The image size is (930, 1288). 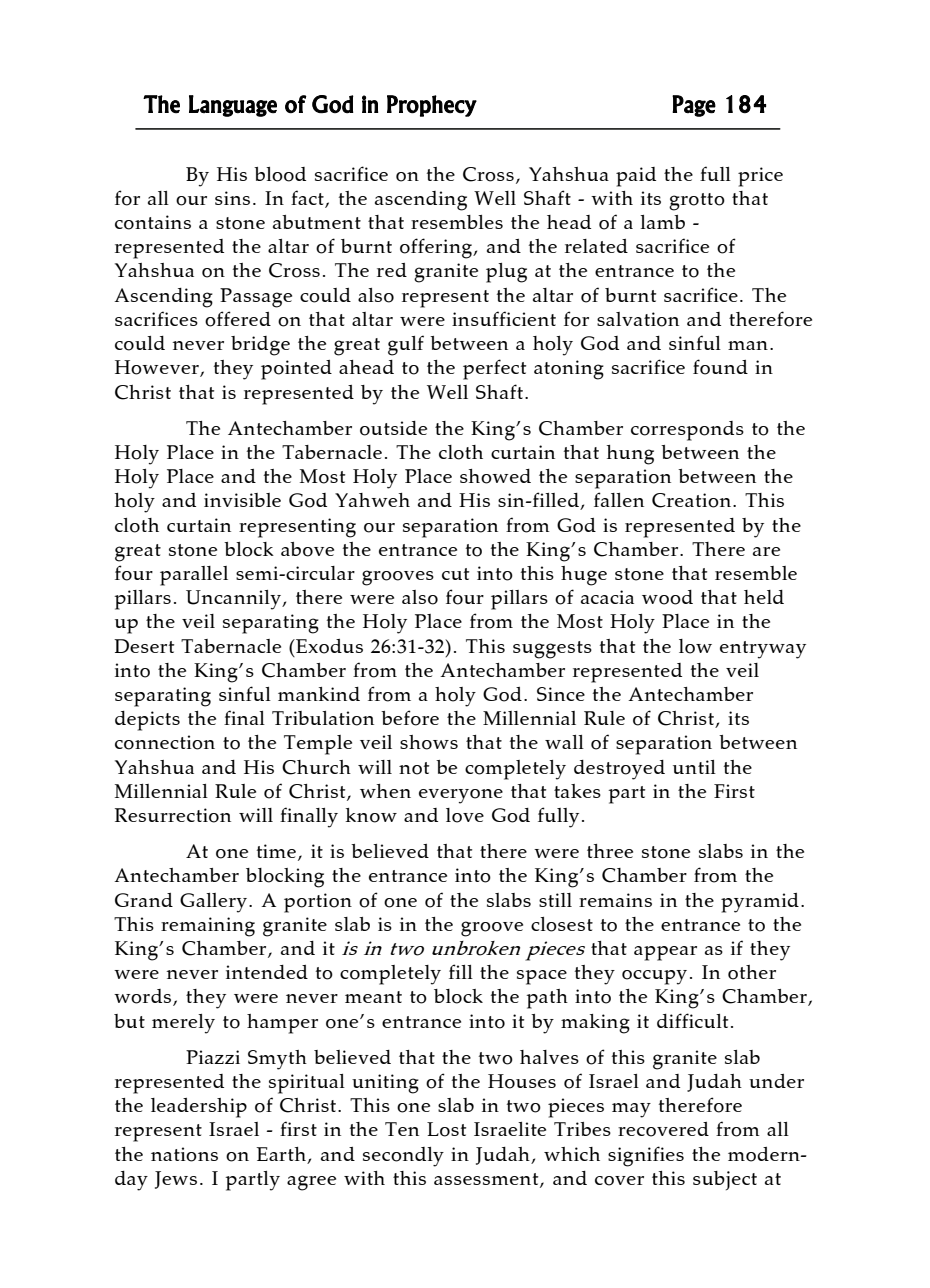 What do you see at coordinates (446, 1129) in the screenshot?
I see `Lost` at bounding box center [446, 1129].
